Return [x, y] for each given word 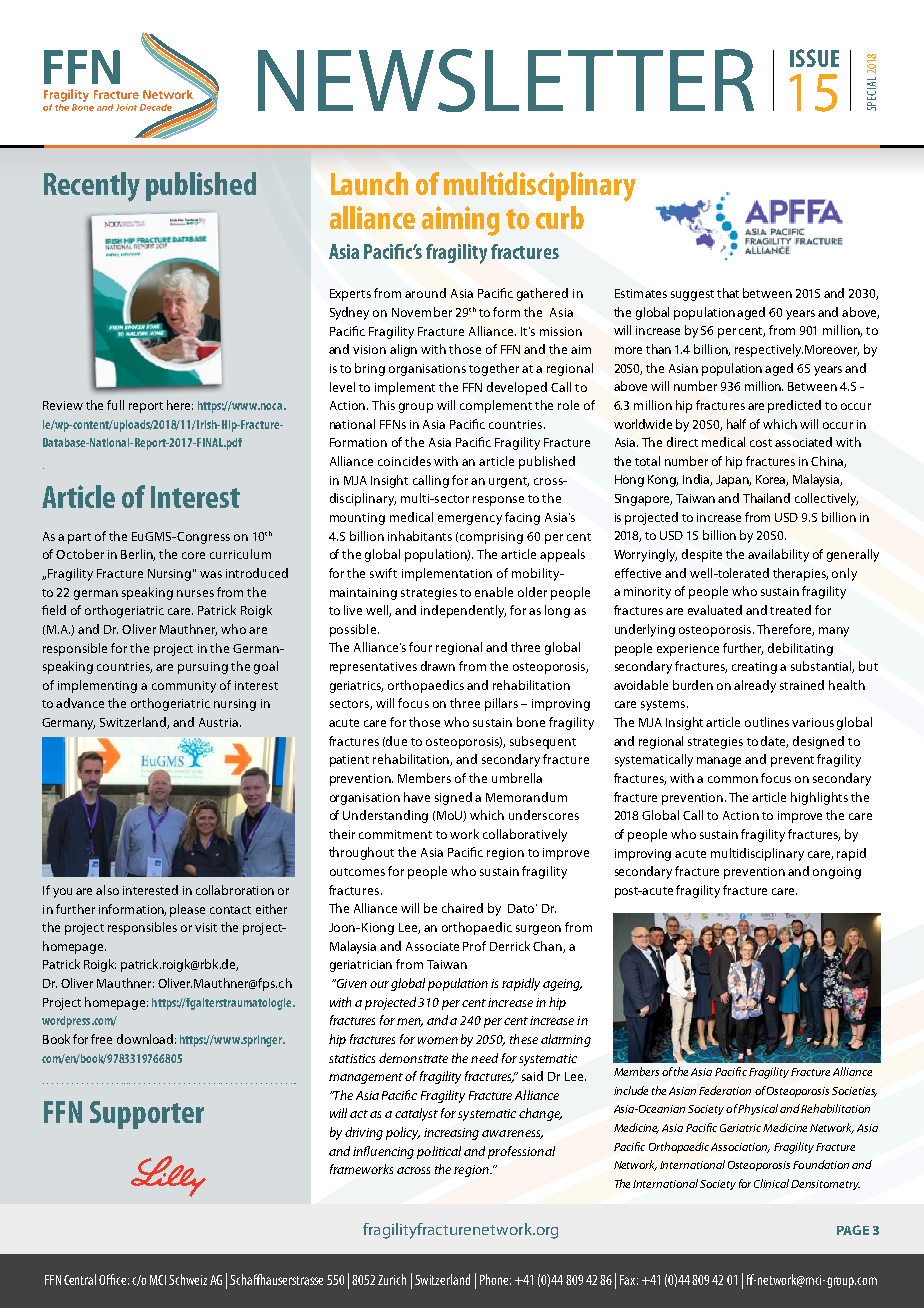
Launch [369, 183]
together [494, 369]
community [184, 687]
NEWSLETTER [506, 80]
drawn [438, 666]
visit [206, 927]
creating [754, 668]
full [115, 405]
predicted [794, 406]
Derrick [510, 946]
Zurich [392, 1279]
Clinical [773, 1183]
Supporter [147, 1115]
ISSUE [814, 58]
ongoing [837, 873]
